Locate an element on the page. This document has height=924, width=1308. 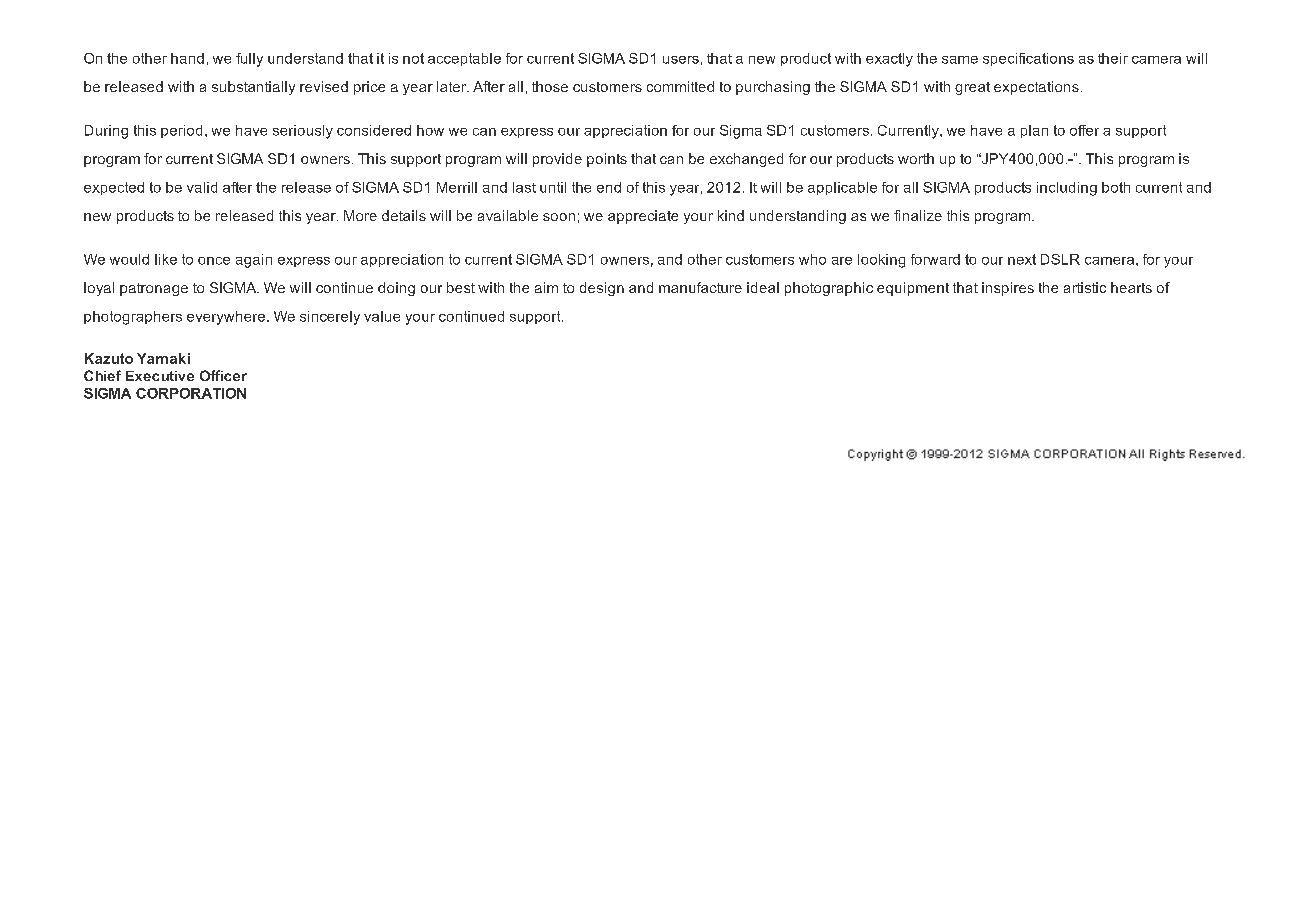
fully is located at coordinates (249, 60).
